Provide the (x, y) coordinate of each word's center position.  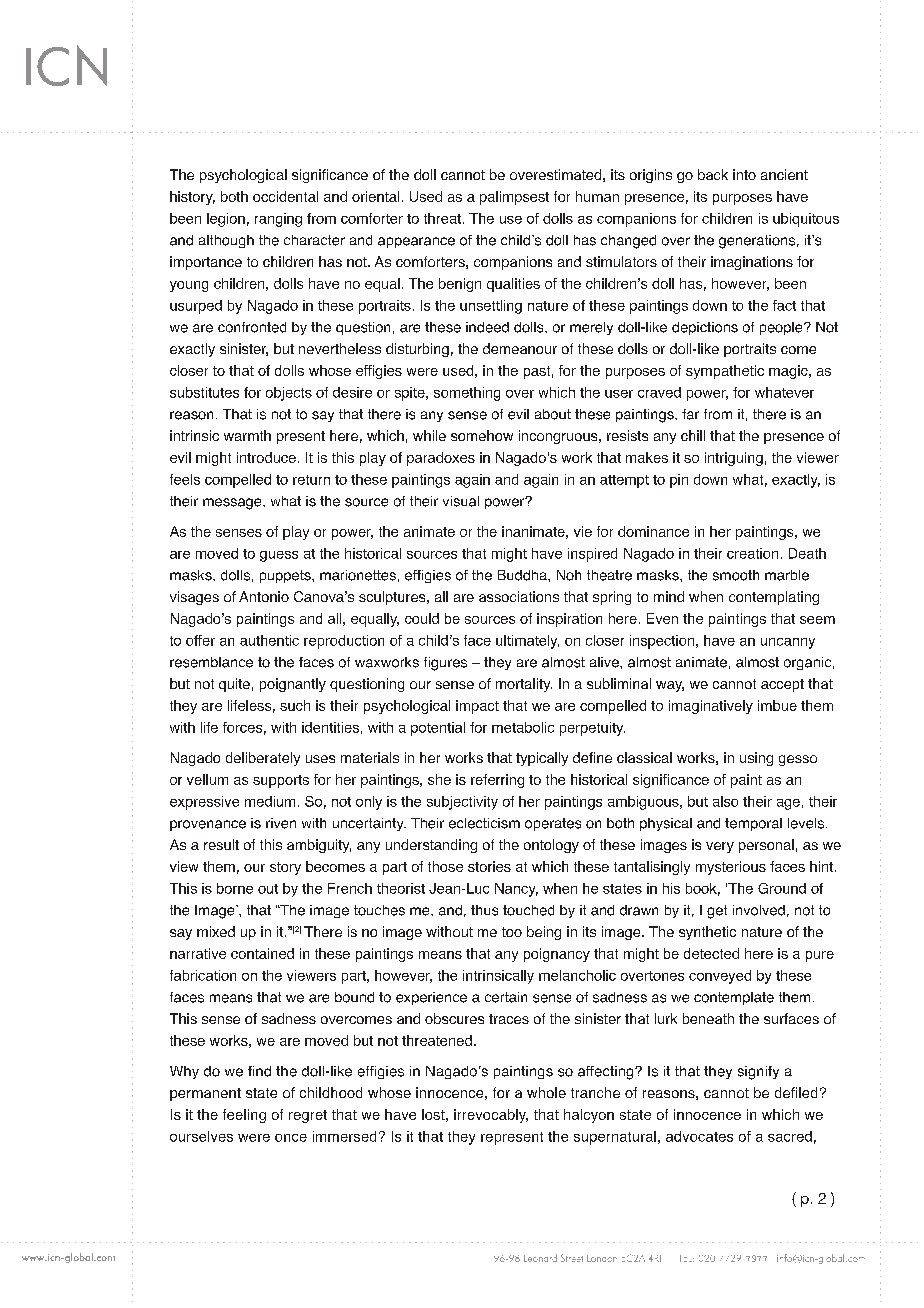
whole (546, 1092)
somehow (482, 435)
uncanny (788, 643)
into (744, 174)
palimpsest (514, 198)
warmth (247, 435)
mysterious (731, 868)
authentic (269, 640)
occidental (285, 196)
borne (235, 888)
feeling (244, 1116)
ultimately (527, 642)
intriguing (734, 459)
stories (489, 866)
